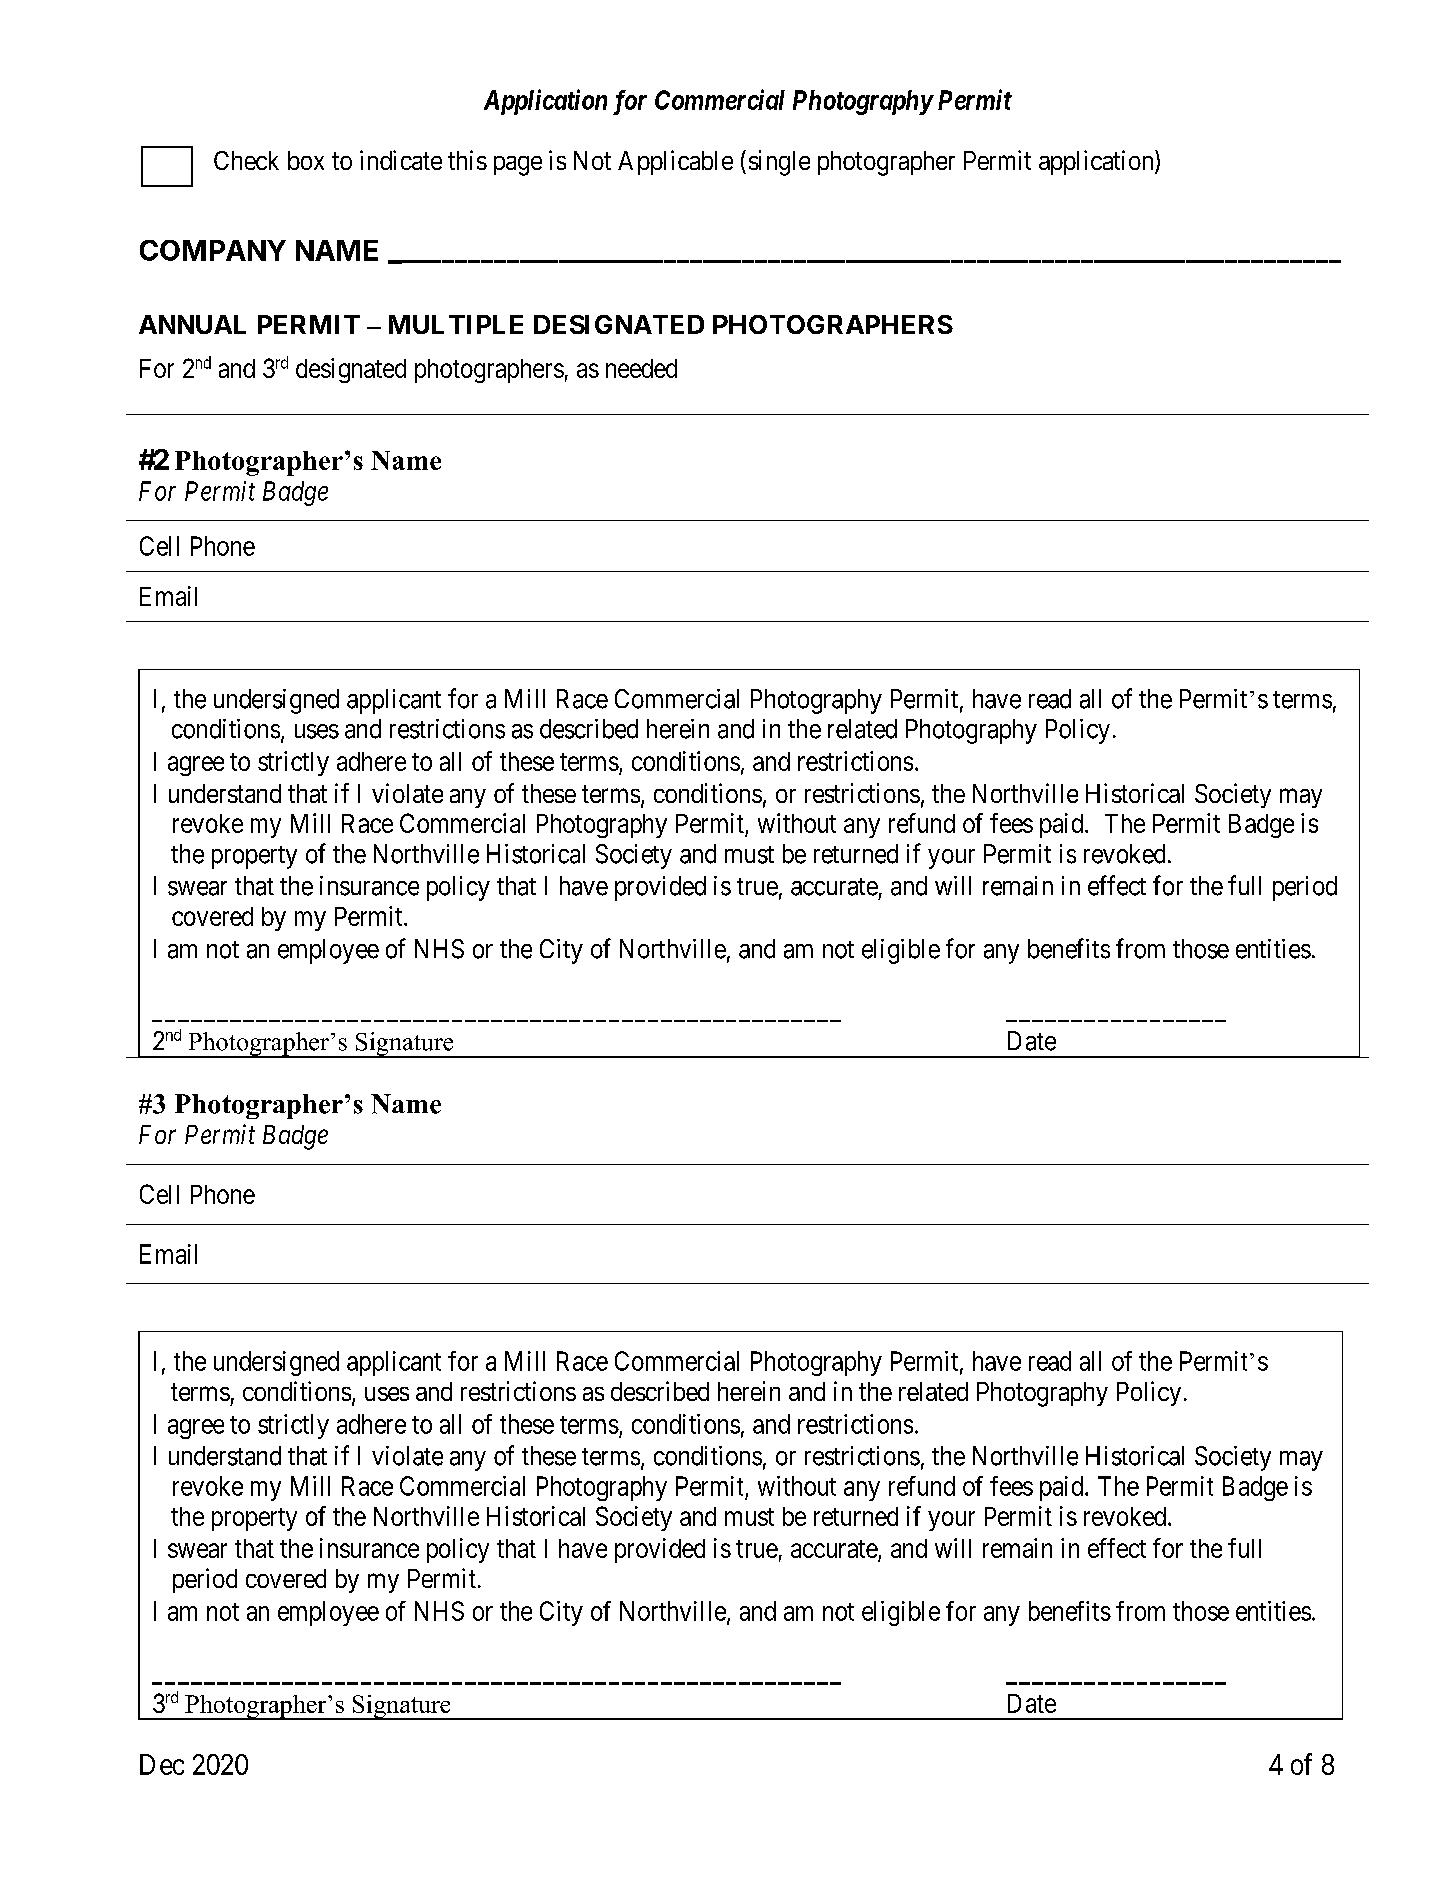  What do you see at coordinates (401, 160) in the screenshot?
I see `indicate` at bounding box center [401, 160].
